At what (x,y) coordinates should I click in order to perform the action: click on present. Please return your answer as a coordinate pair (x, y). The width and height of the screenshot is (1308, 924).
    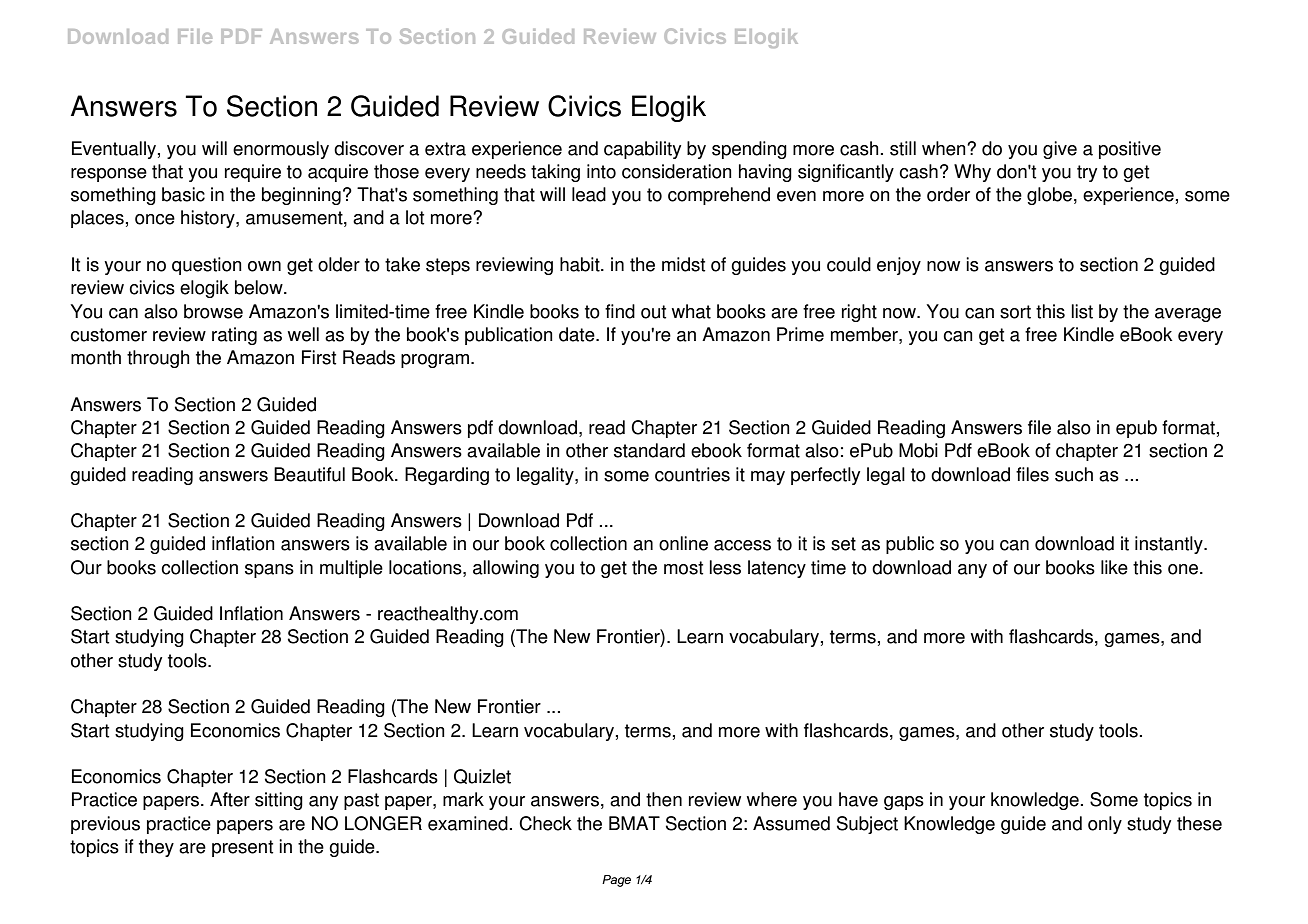
    Looking at the image, I should click on (242, 848).
